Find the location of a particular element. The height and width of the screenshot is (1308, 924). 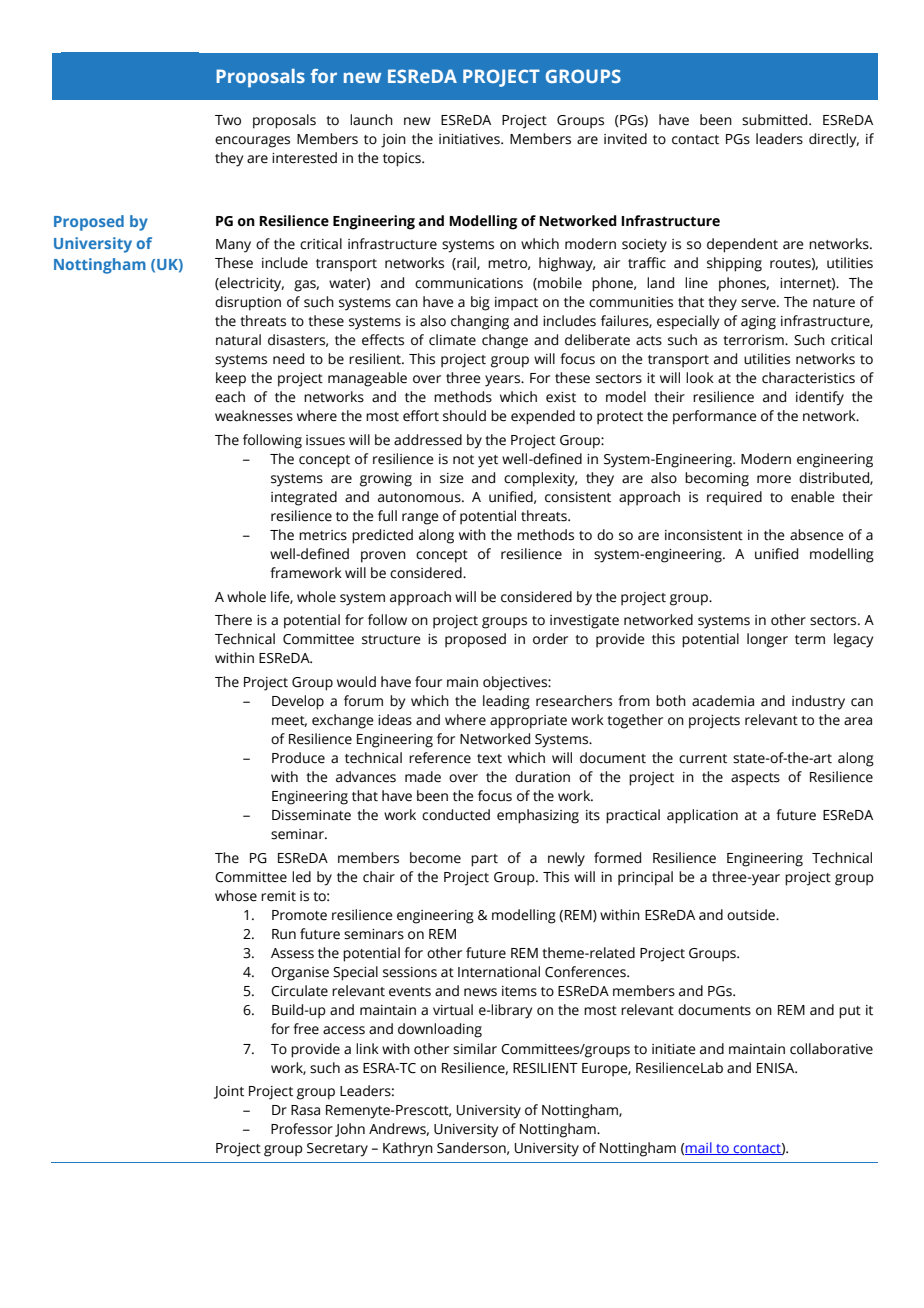

need is located at coordinates (288, 359).
